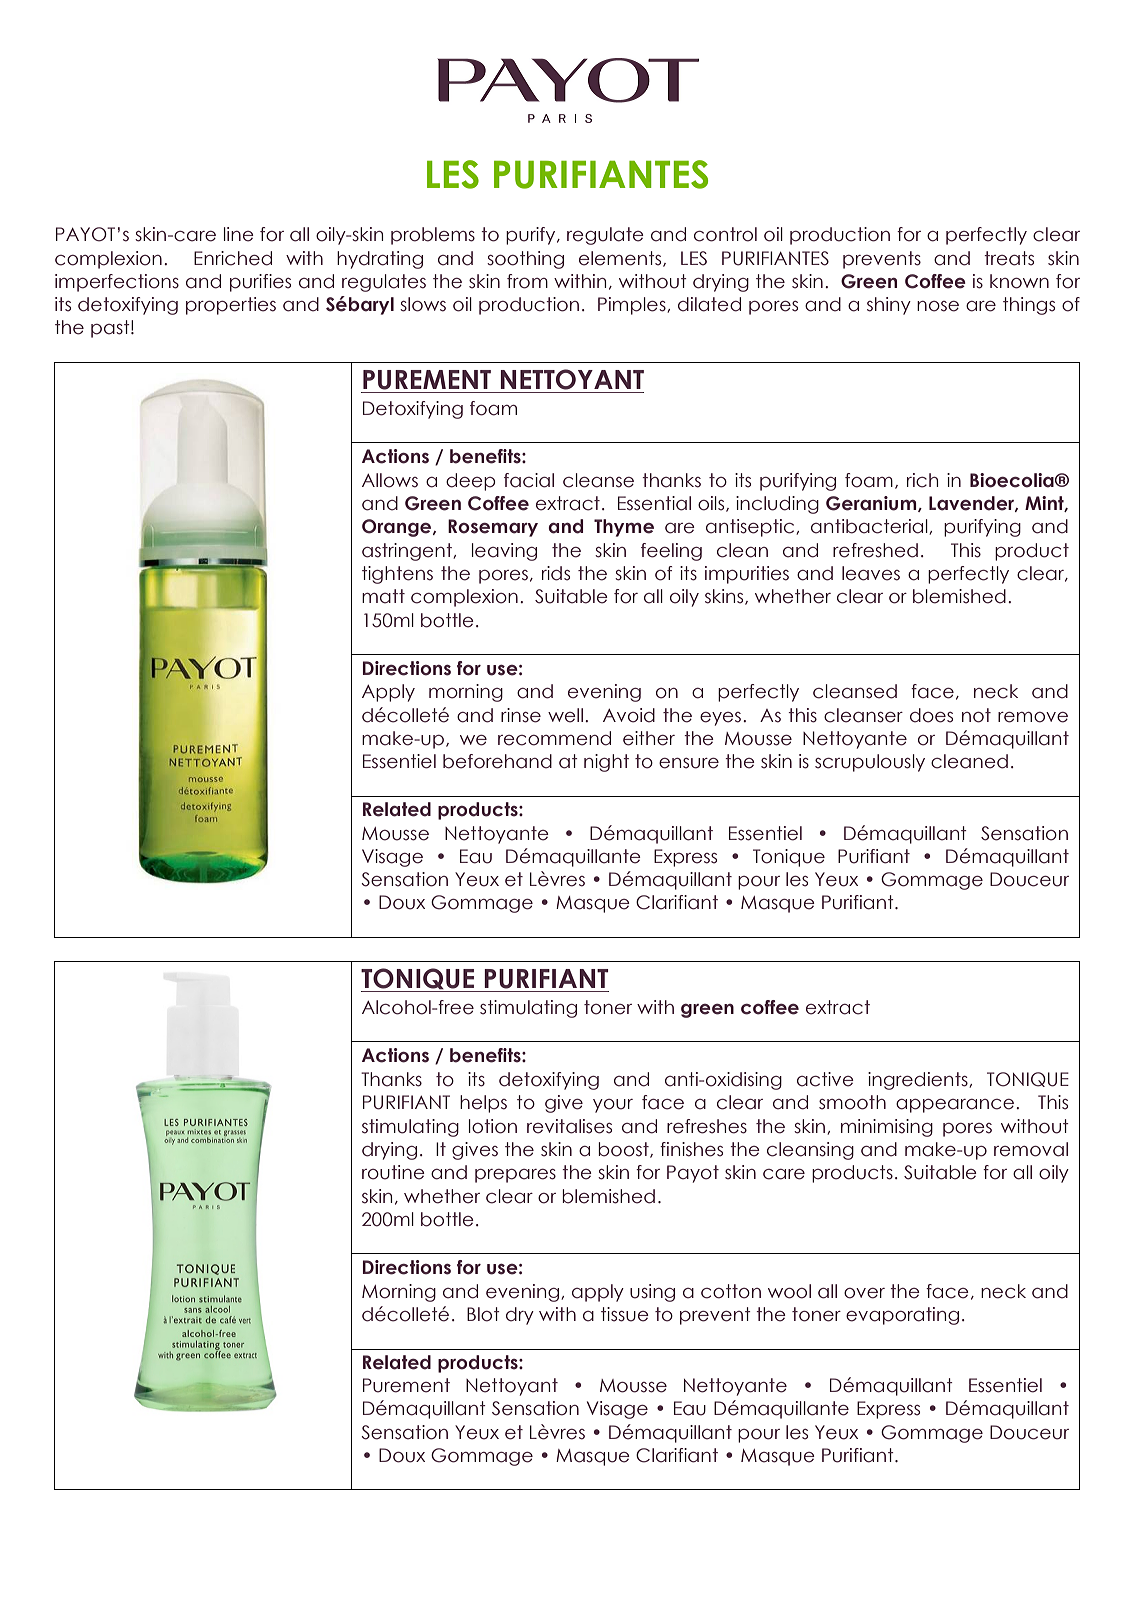 This page has width=1133, height=1602. I want to click on scrupulously, so click(870, 763).
